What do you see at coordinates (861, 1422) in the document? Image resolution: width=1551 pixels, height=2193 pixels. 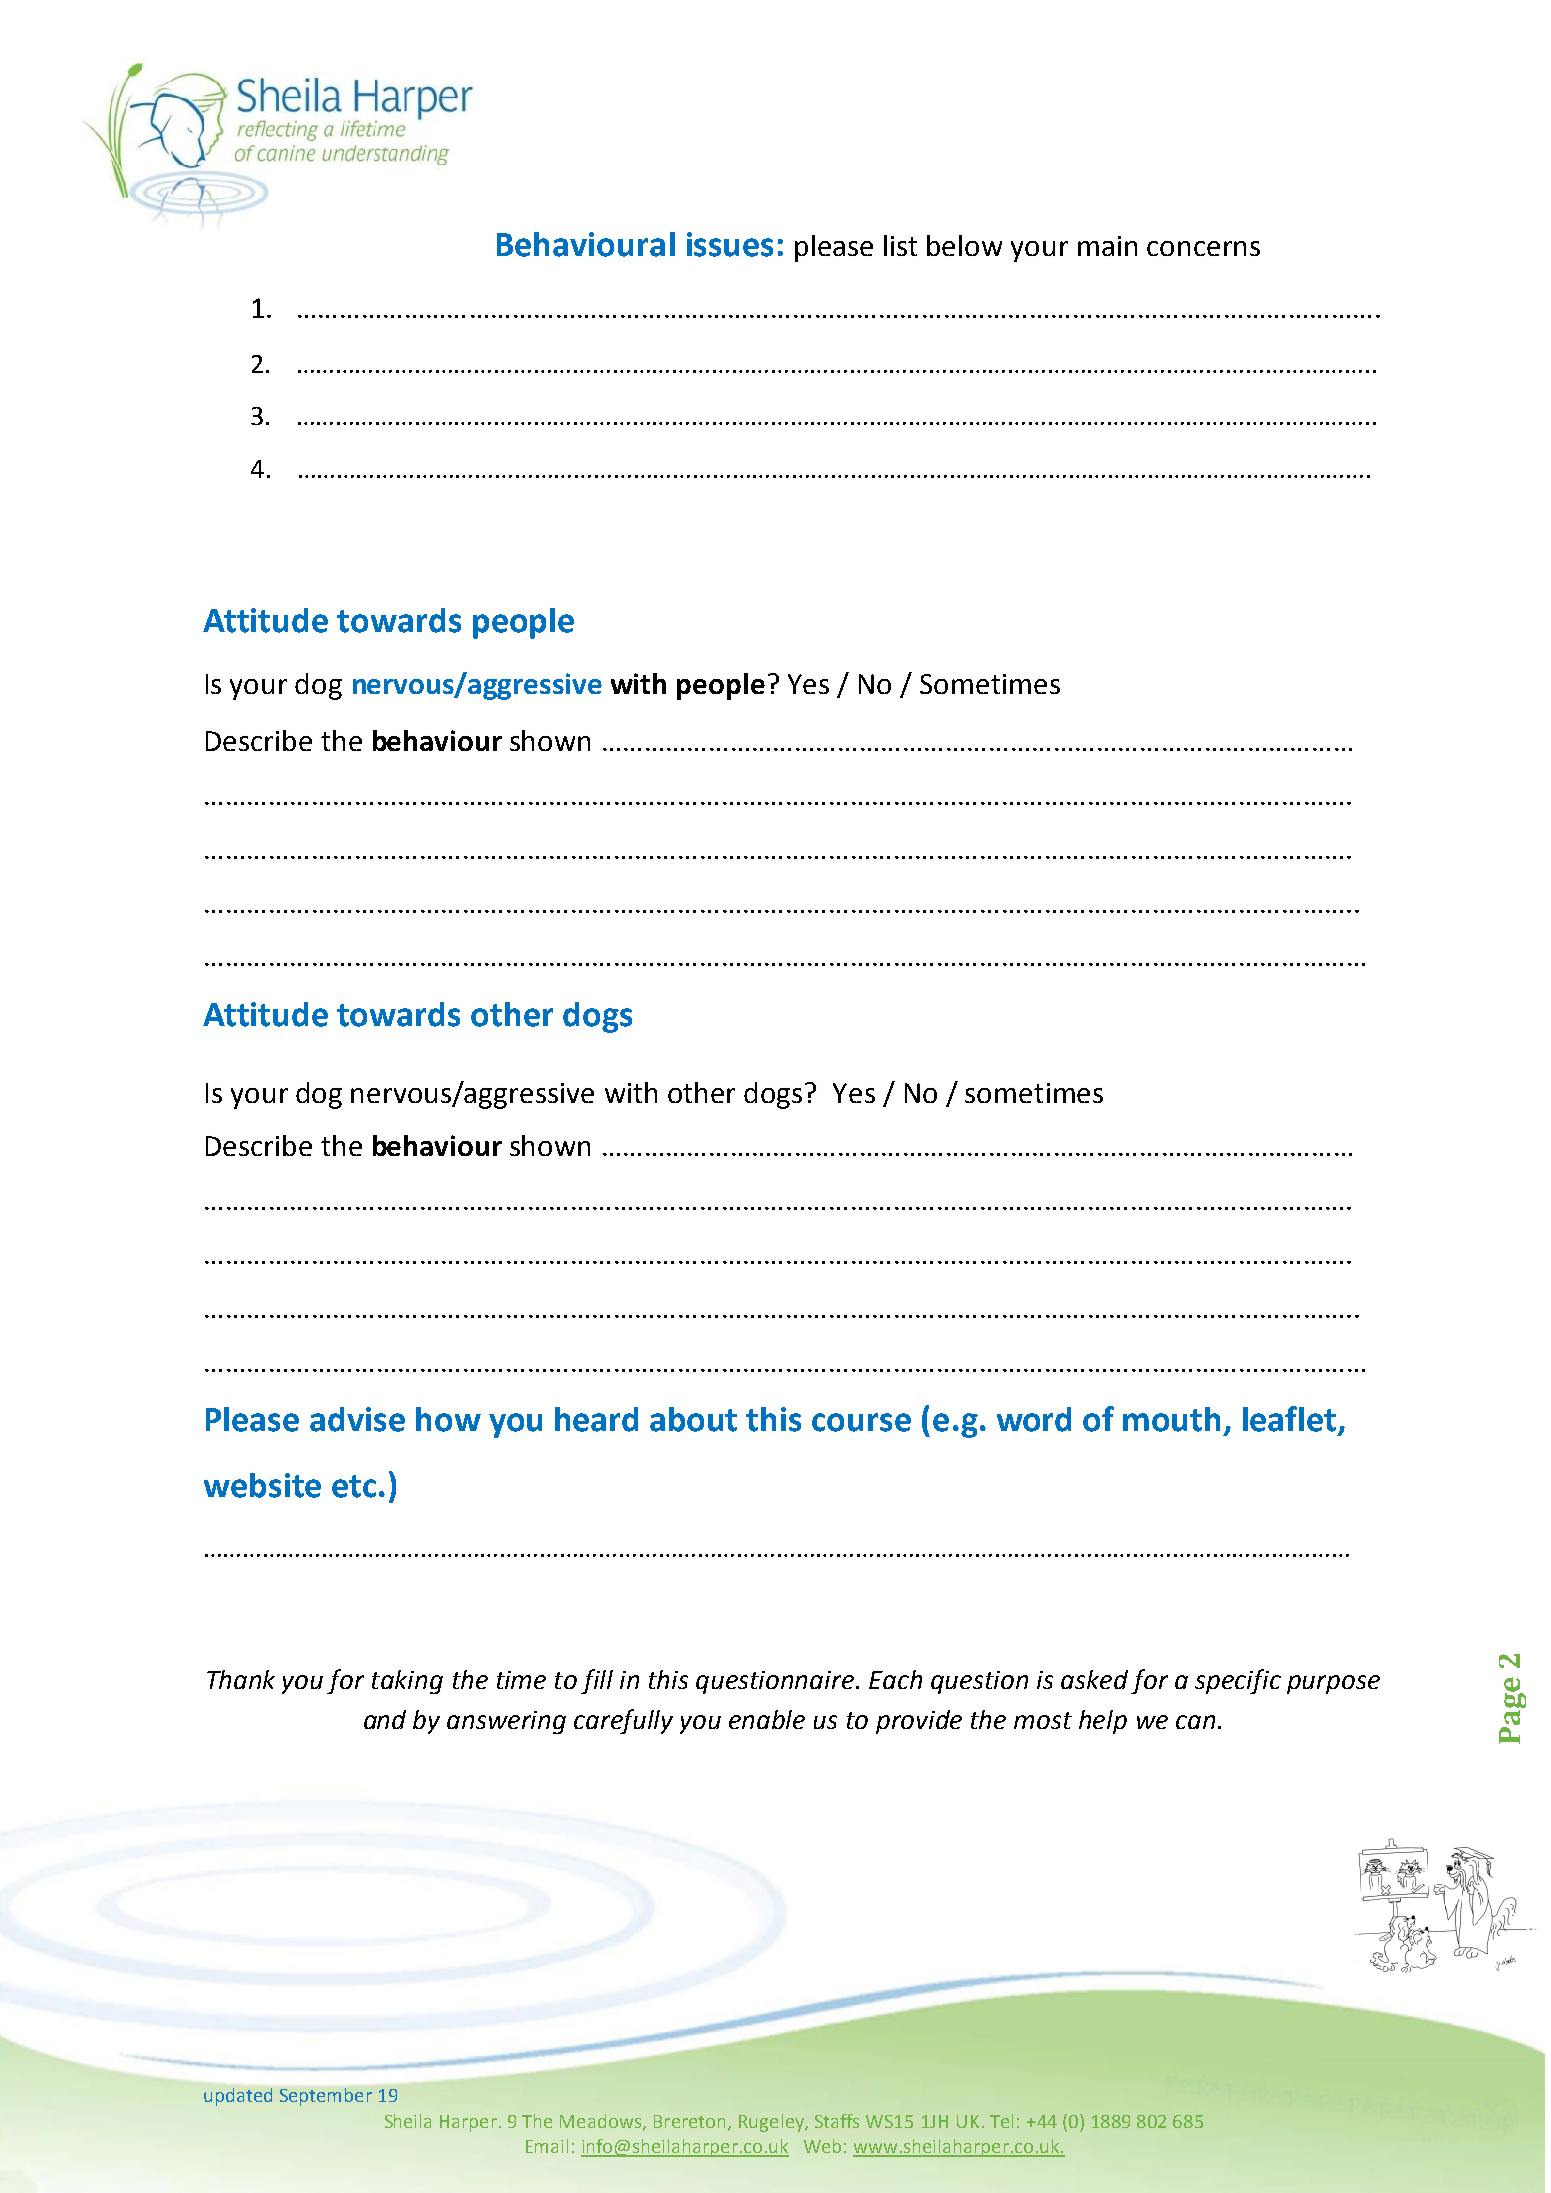 I see `course` at bounding box center [861, 1422].
